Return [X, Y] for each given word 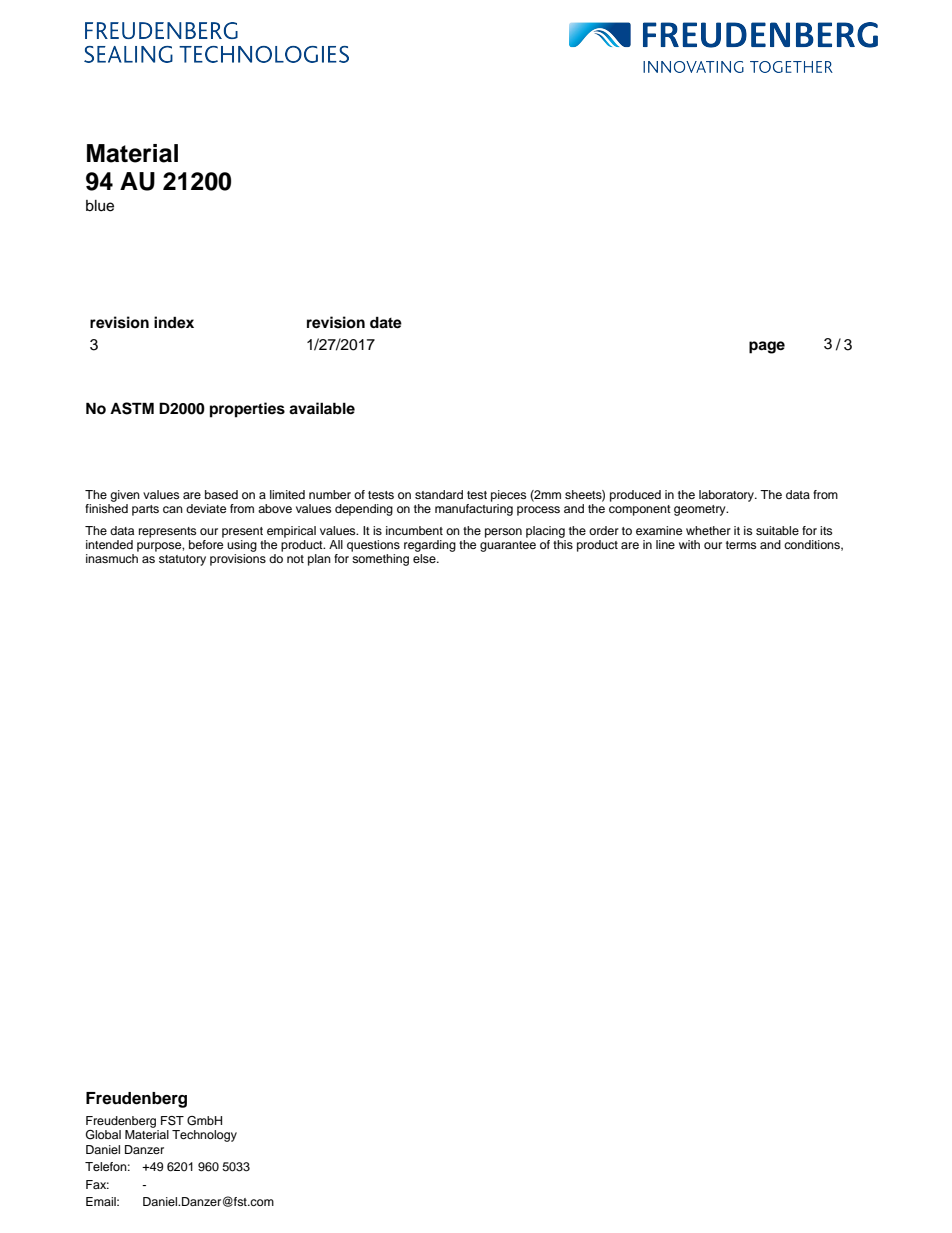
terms [741, 545]
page [767, 347]
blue [100, 206]
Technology [204, 1136]
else [425, 558]
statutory [182, 560]
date [386, 323]
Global [103, 1135]
